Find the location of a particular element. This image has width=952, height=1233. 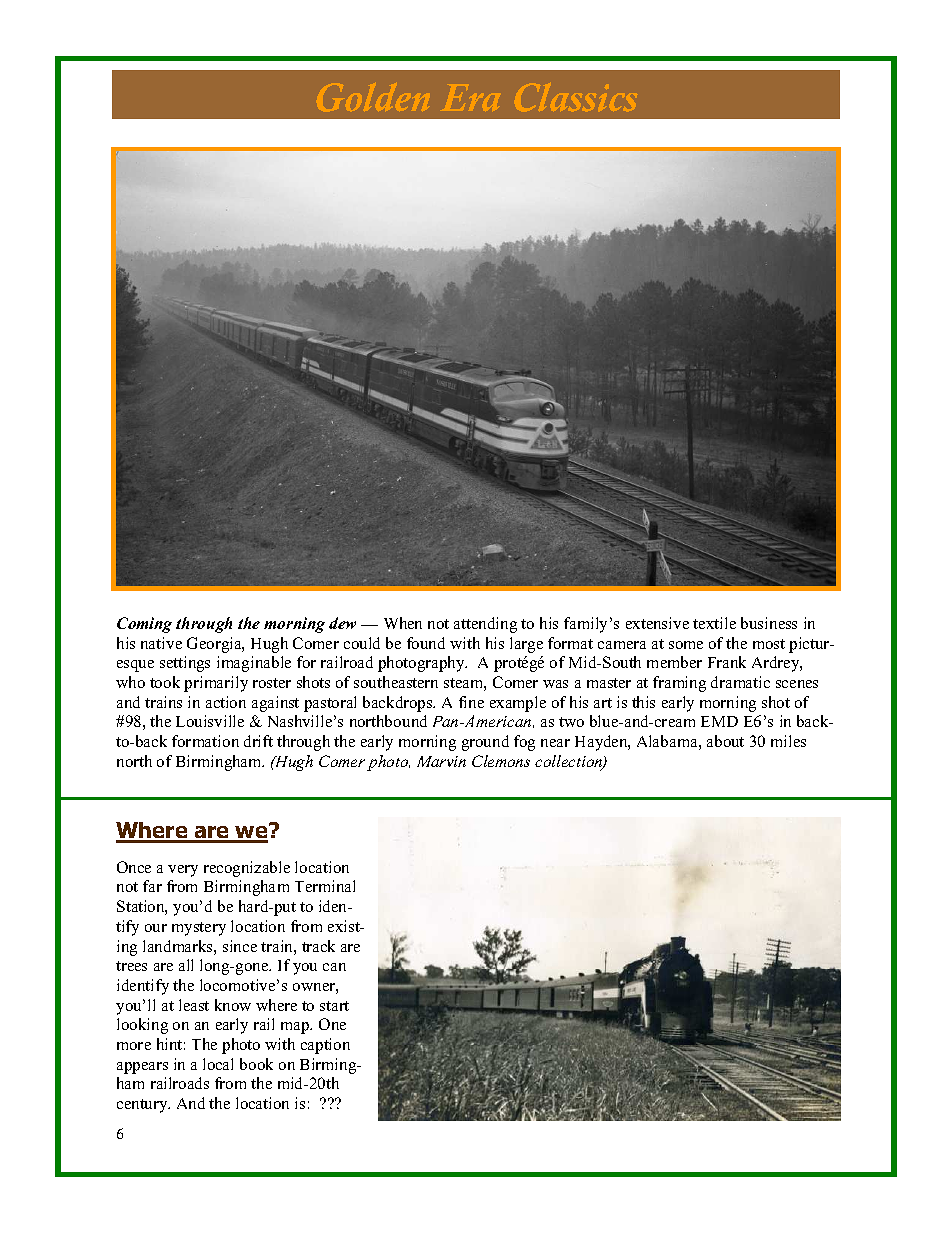

all is located at coordinates (186, 965).
